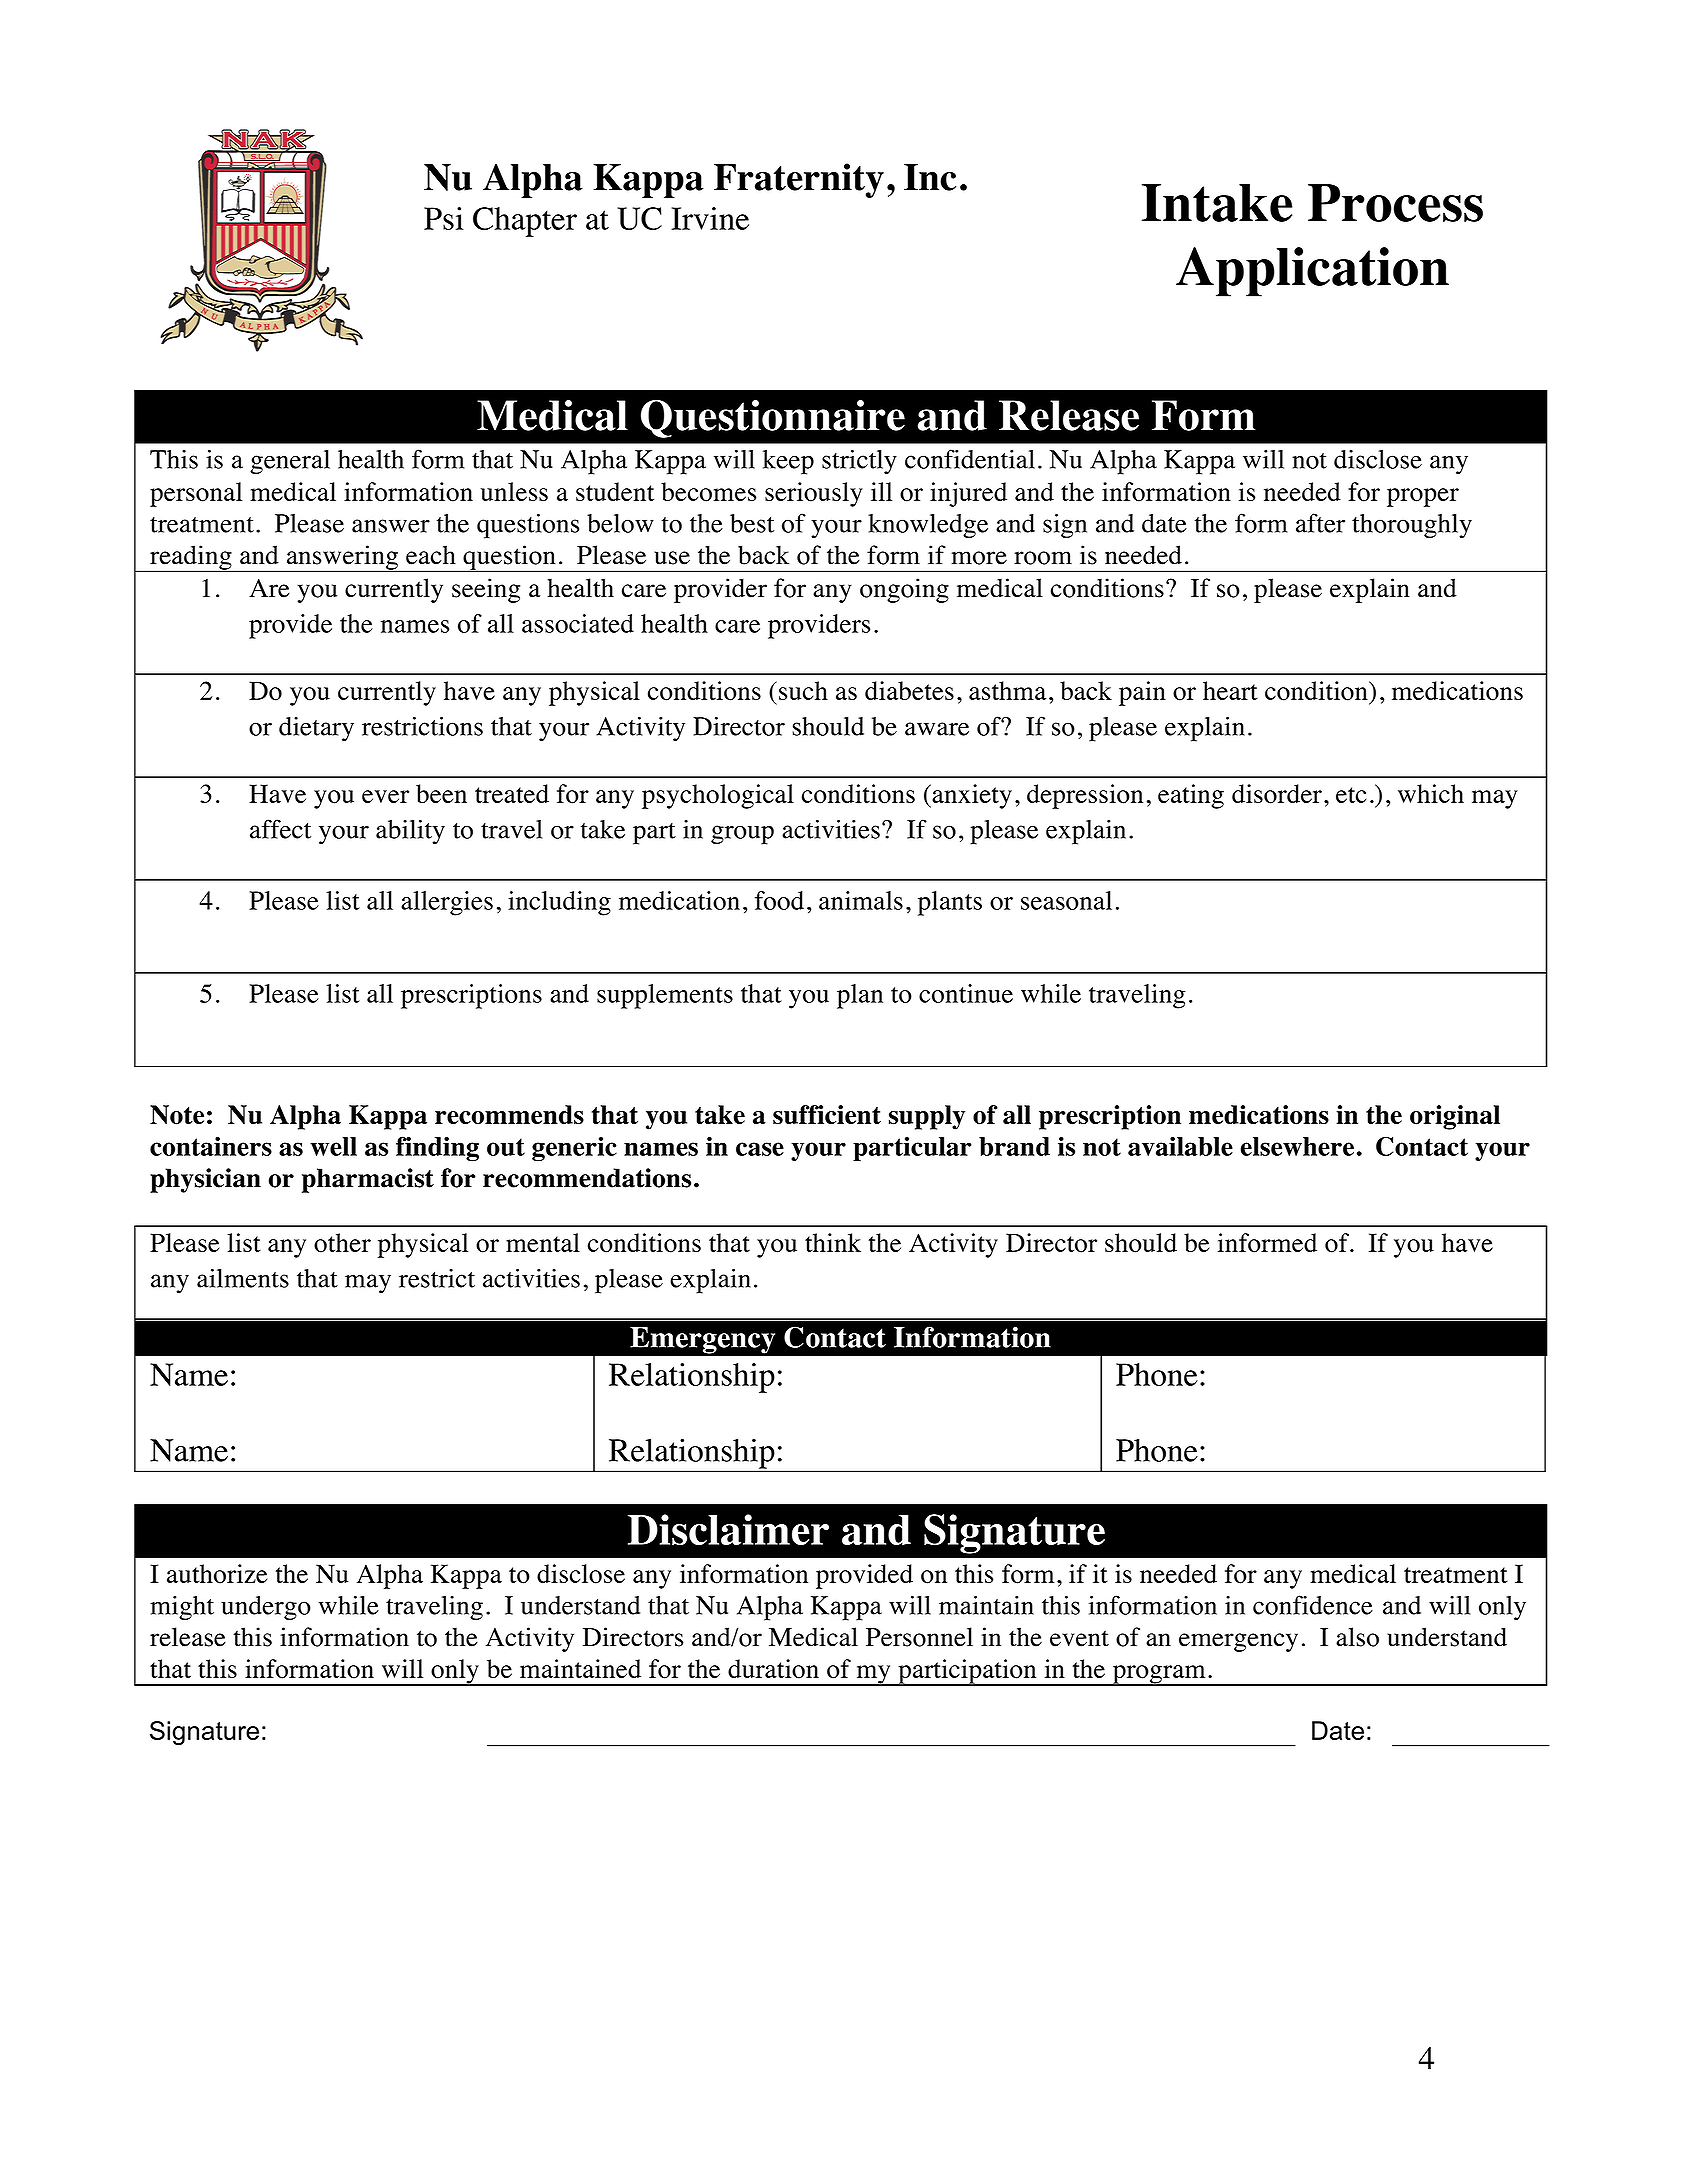 Image resolution: width=1682 pixels, height=2176 pixels. I want to click on duration, so click(773, 1669).
